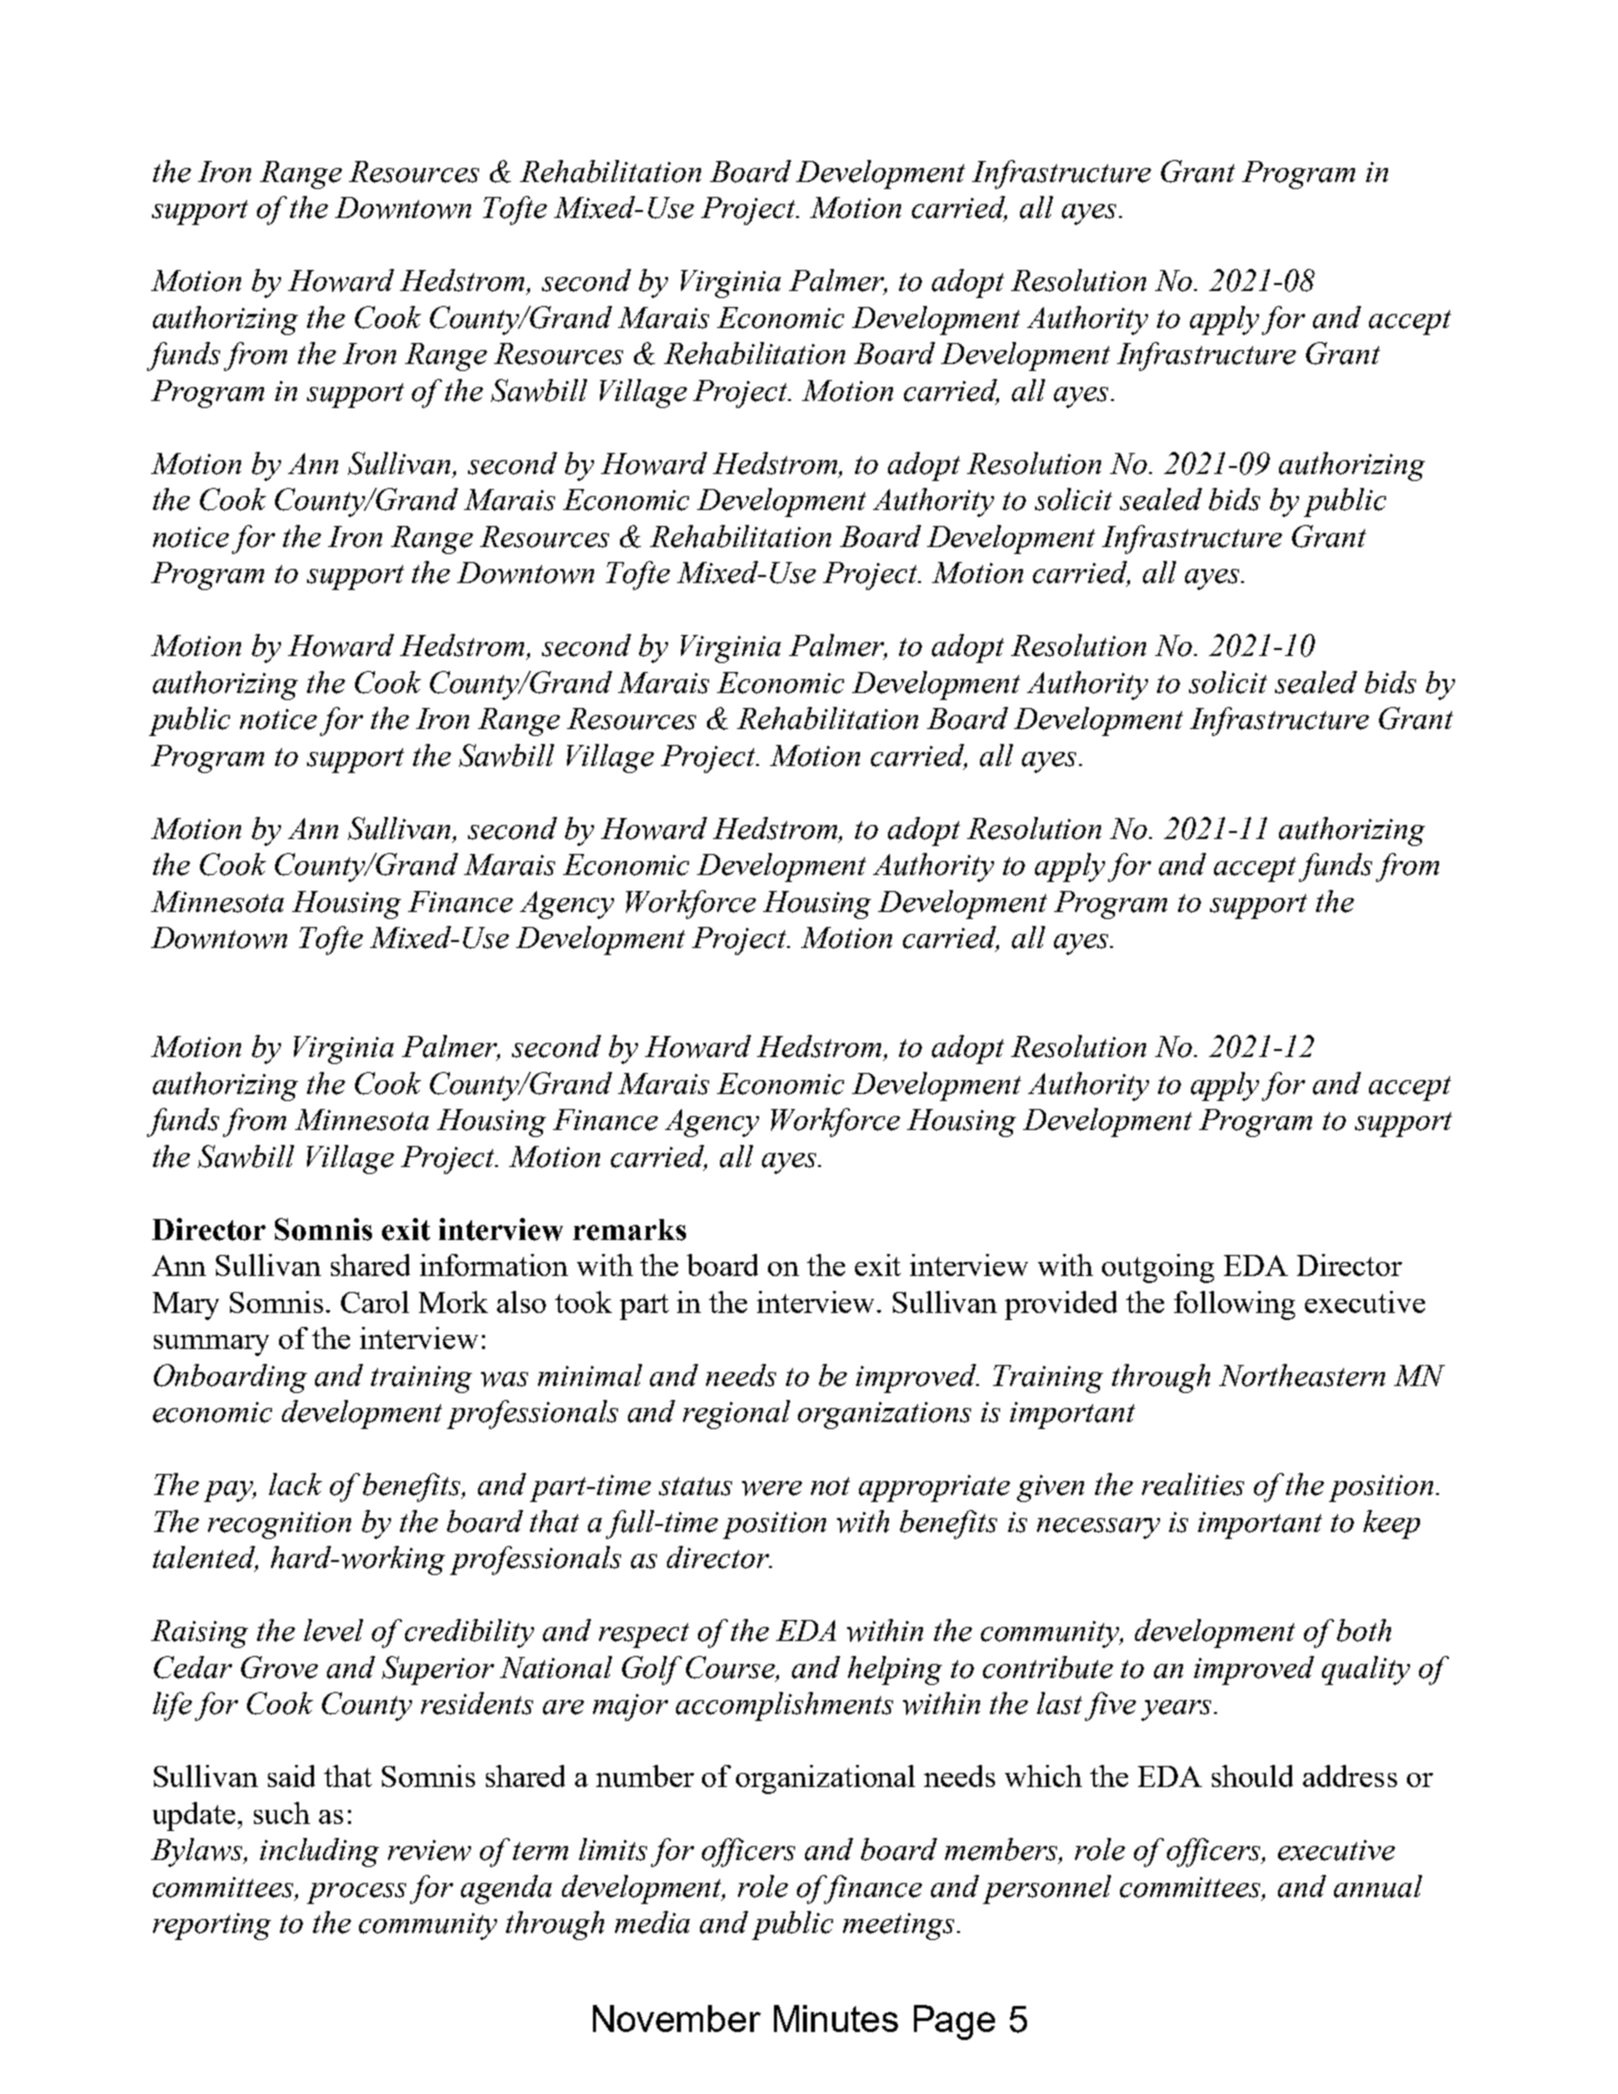 Image resolution: width=1618 pixels, height=2094 pixels. Describe the element at coordinates (375, 1302) in the page. I see `Carol` at that location.
